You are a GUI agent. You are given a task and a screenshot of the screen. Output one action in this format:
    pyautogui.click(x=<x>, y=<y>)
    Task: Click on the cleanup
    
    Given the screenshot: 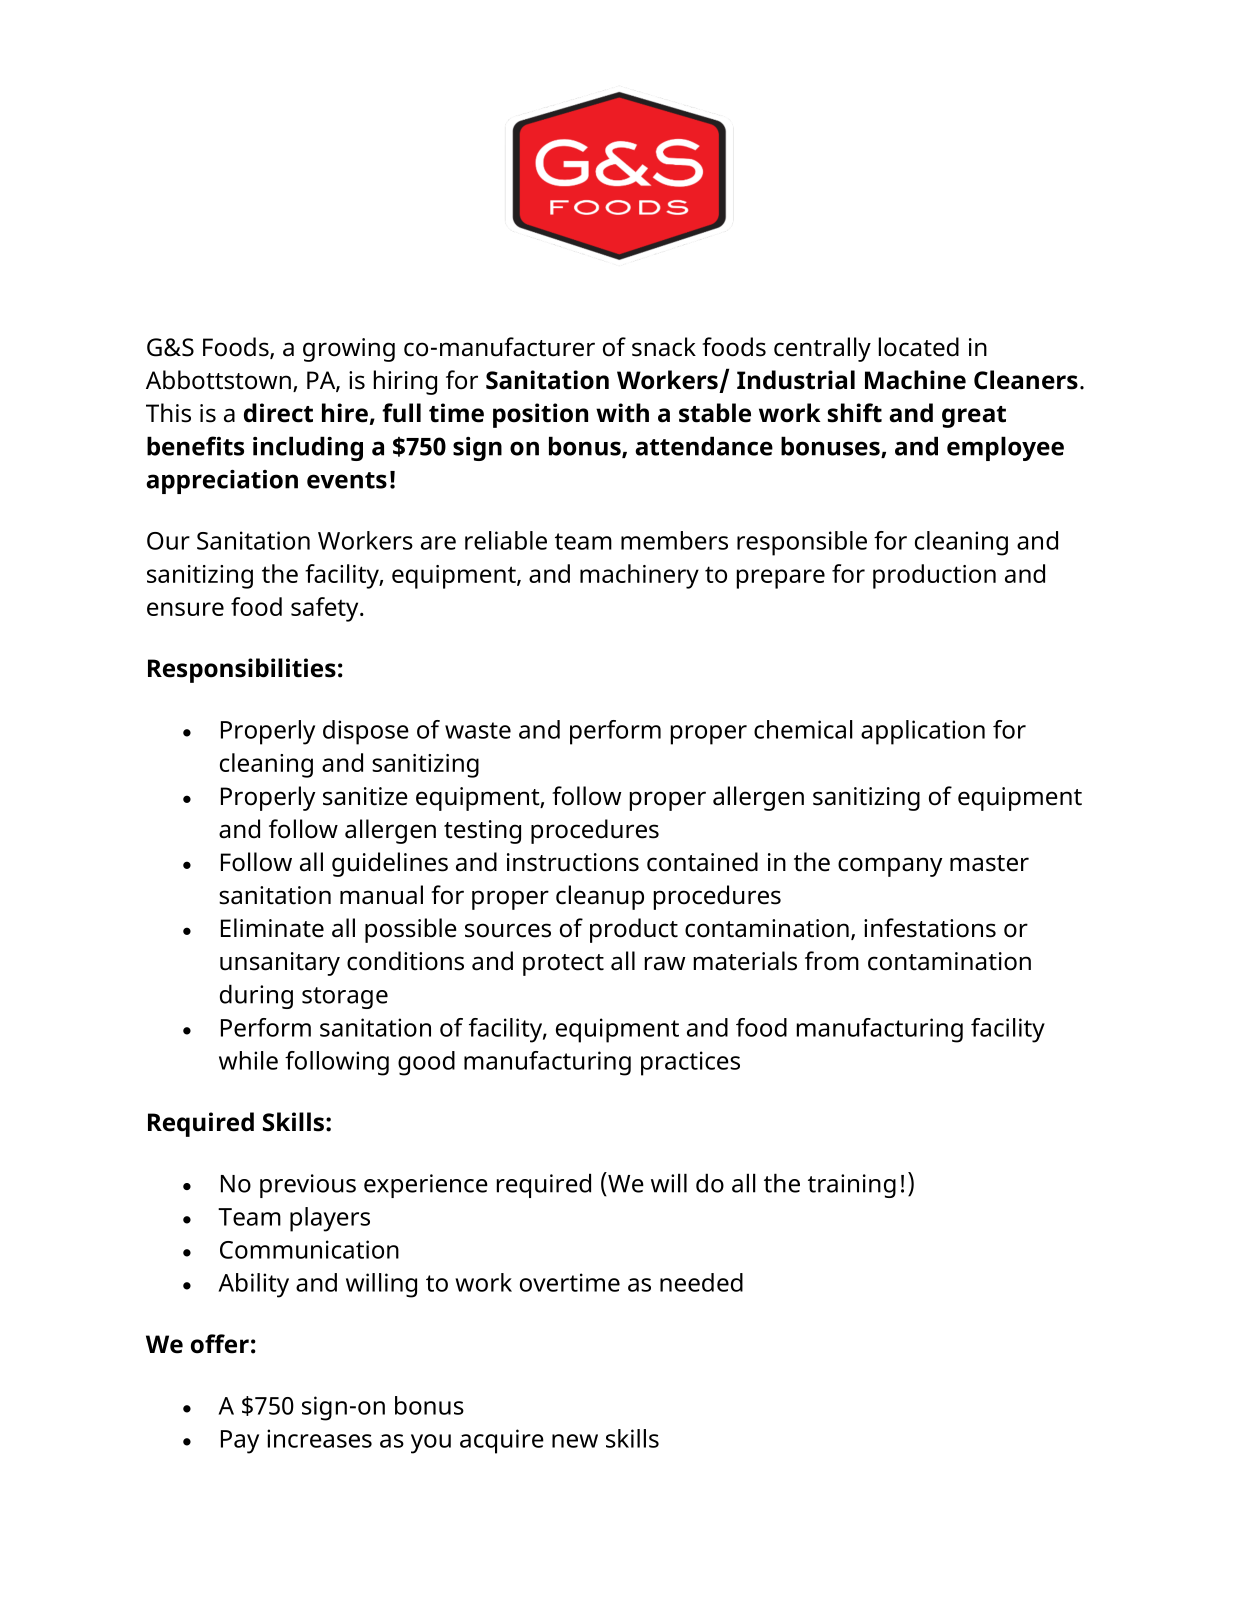 What is the action you would take?
    pyautogui.click(x=600, y=897)
